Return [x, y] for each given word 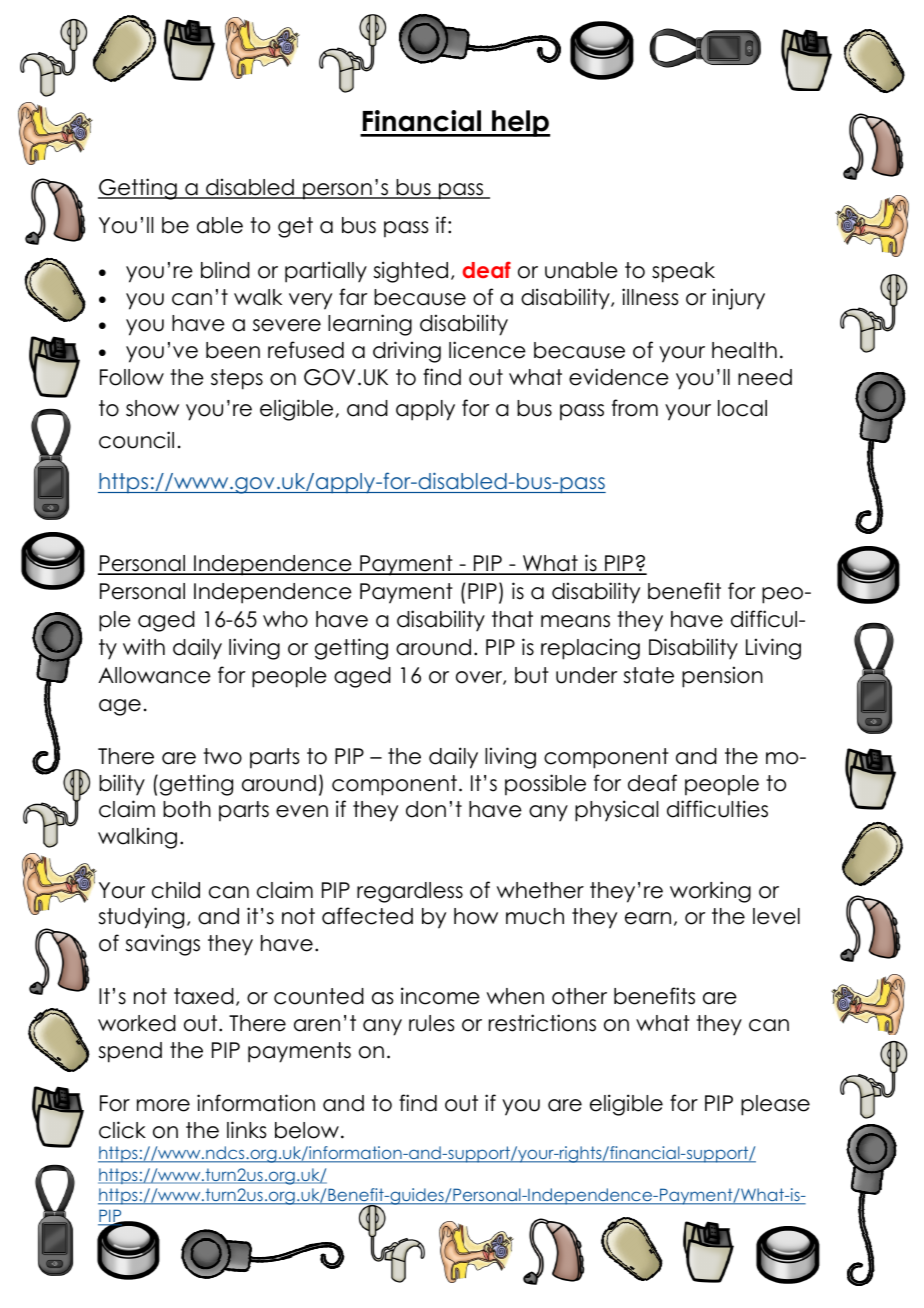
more [163, 1105]
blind [225, 270]
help [520, 123]
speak [683, 272]
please [775, 1105]
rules [431, 1023]
